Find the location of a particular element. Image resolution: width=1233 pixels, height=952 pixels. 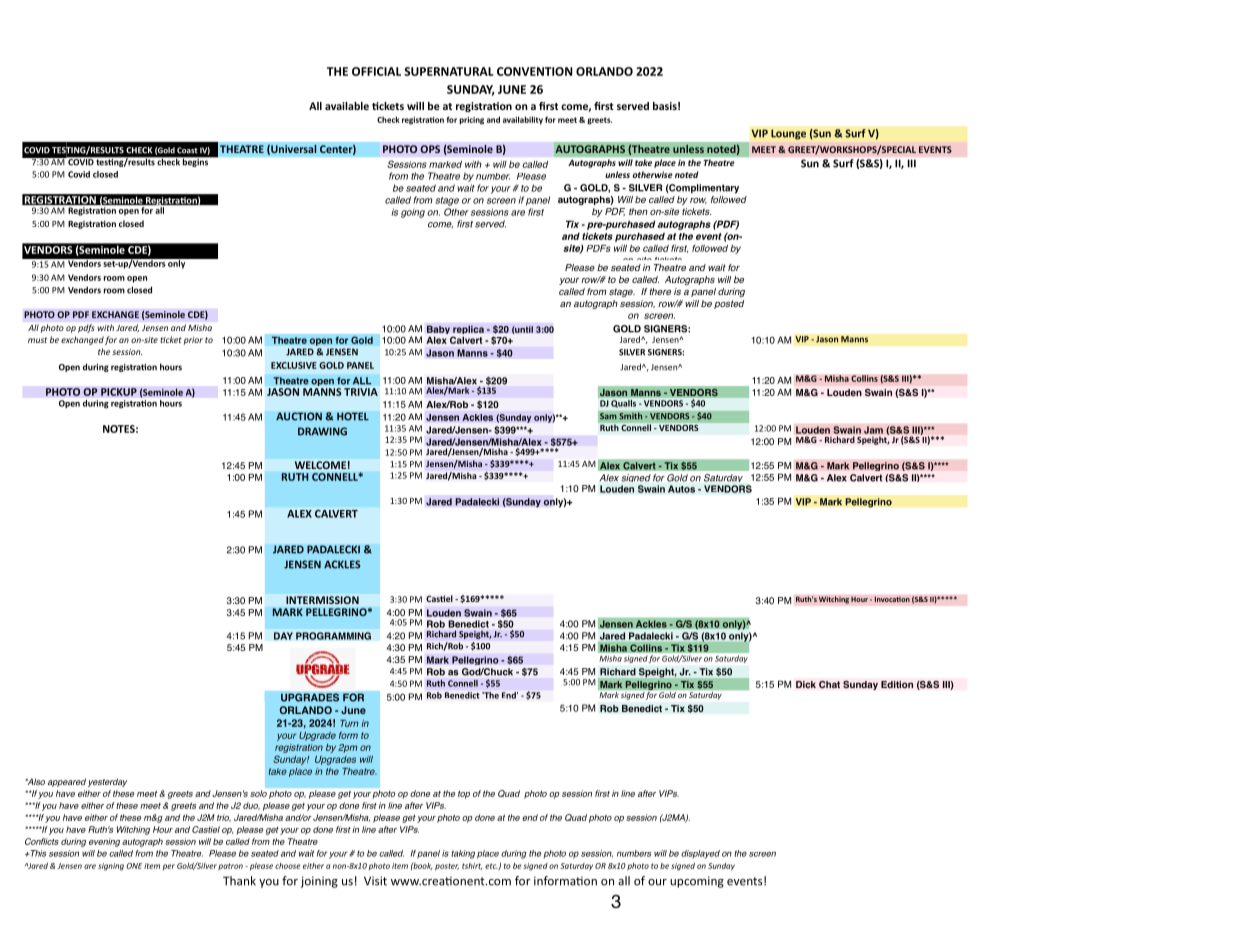

INTERMISSION is located at coordinates (322, 600).
